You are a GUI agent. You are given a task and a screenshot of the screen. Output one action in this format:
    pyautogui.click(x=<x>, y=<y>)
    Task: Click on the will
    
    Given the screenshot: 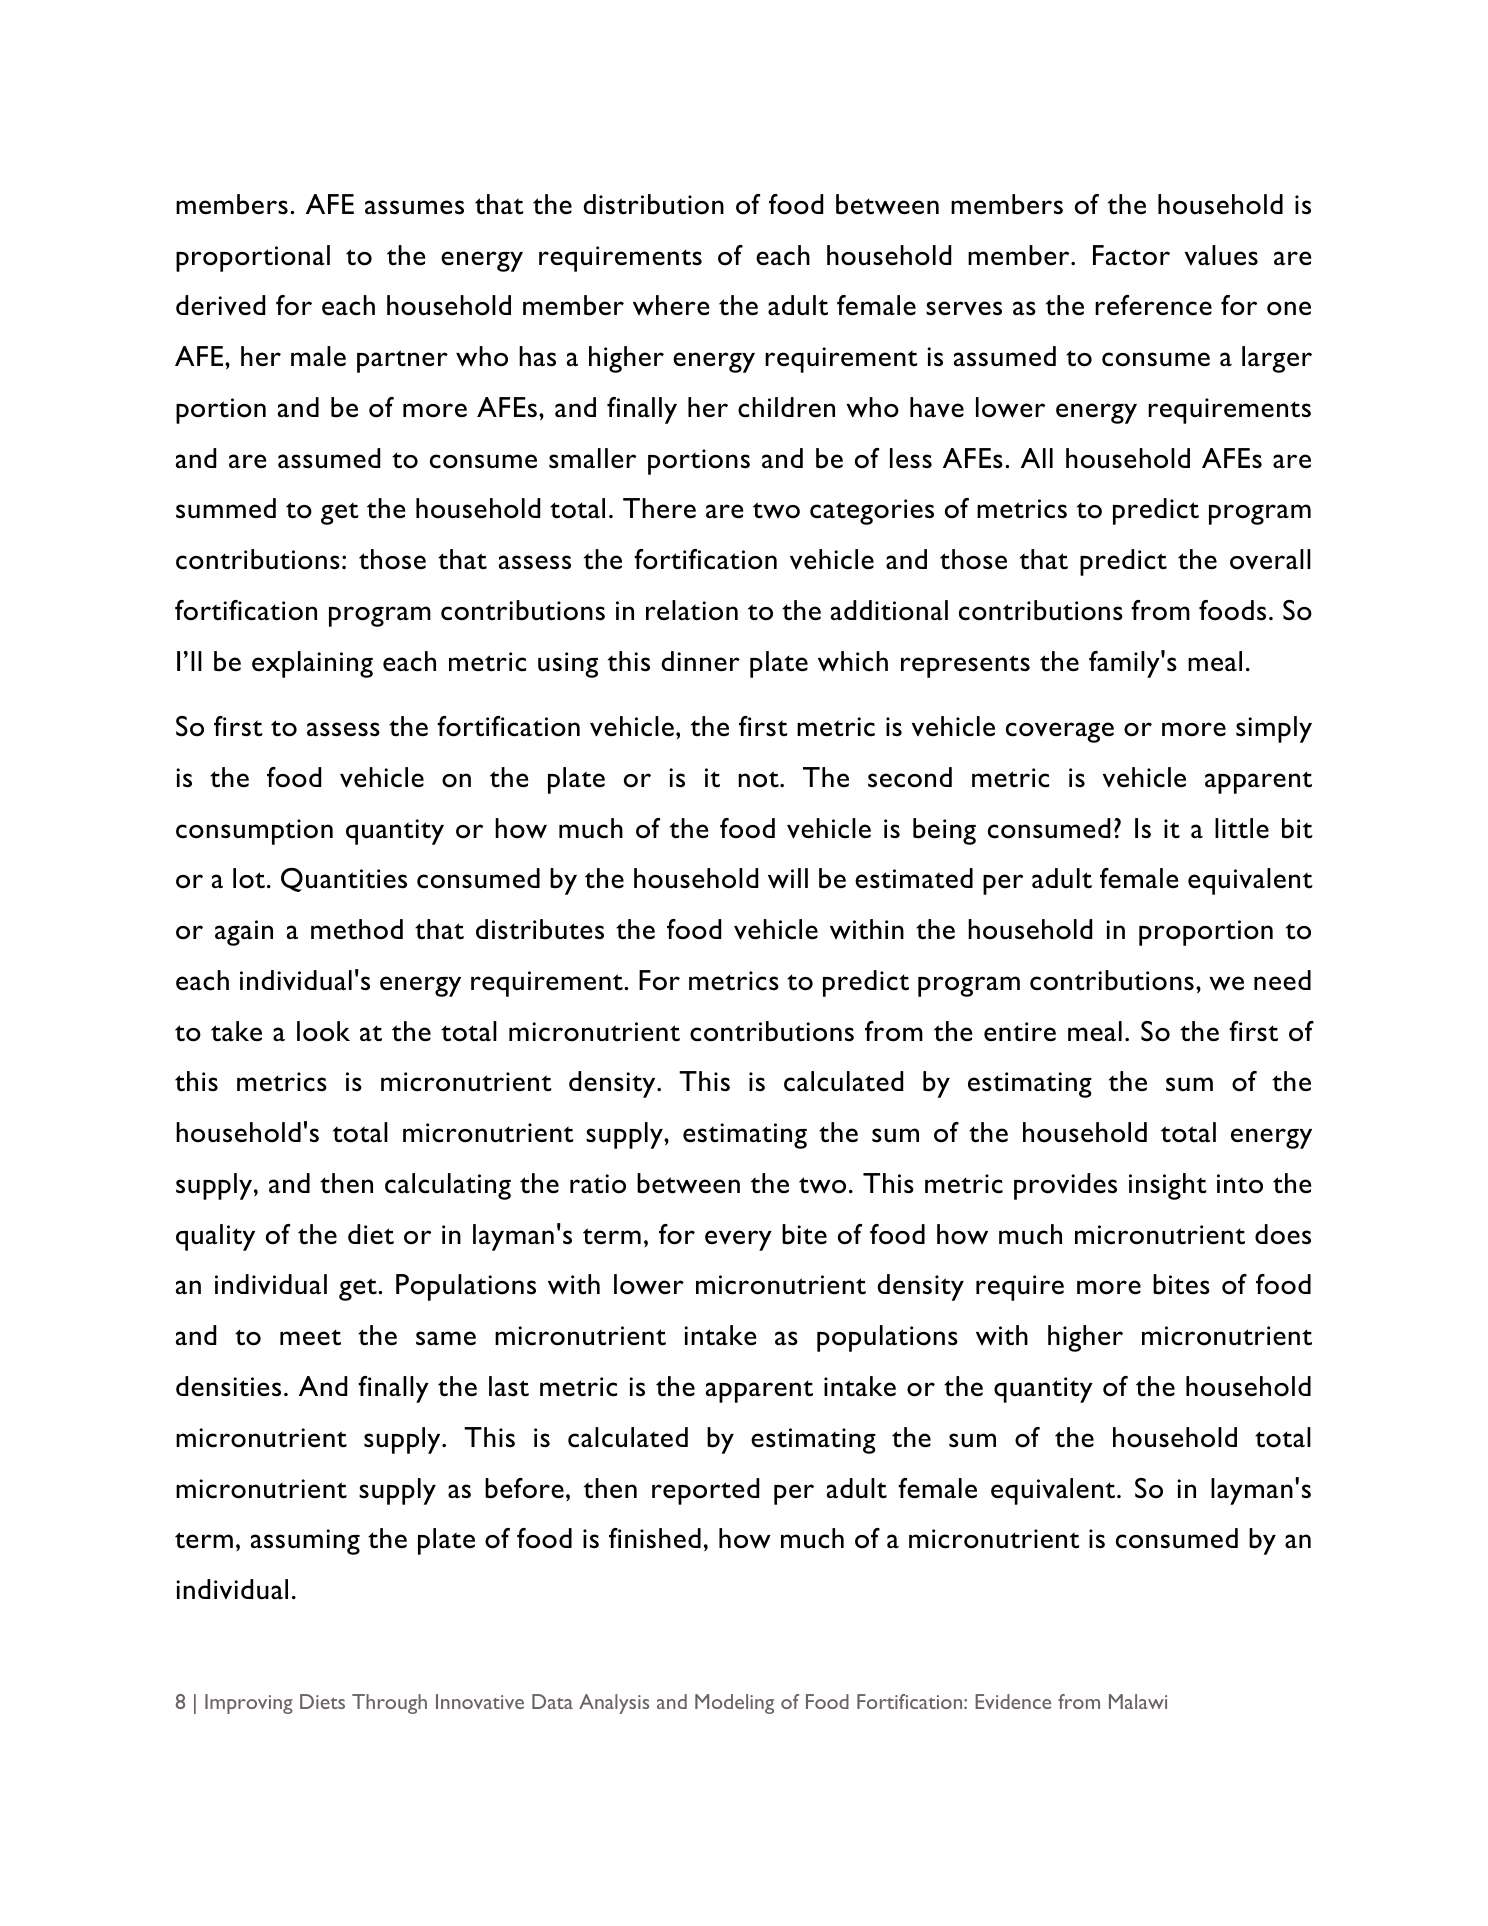 What is the action you would take?
    pyautogui.click(x=788, y=878)
